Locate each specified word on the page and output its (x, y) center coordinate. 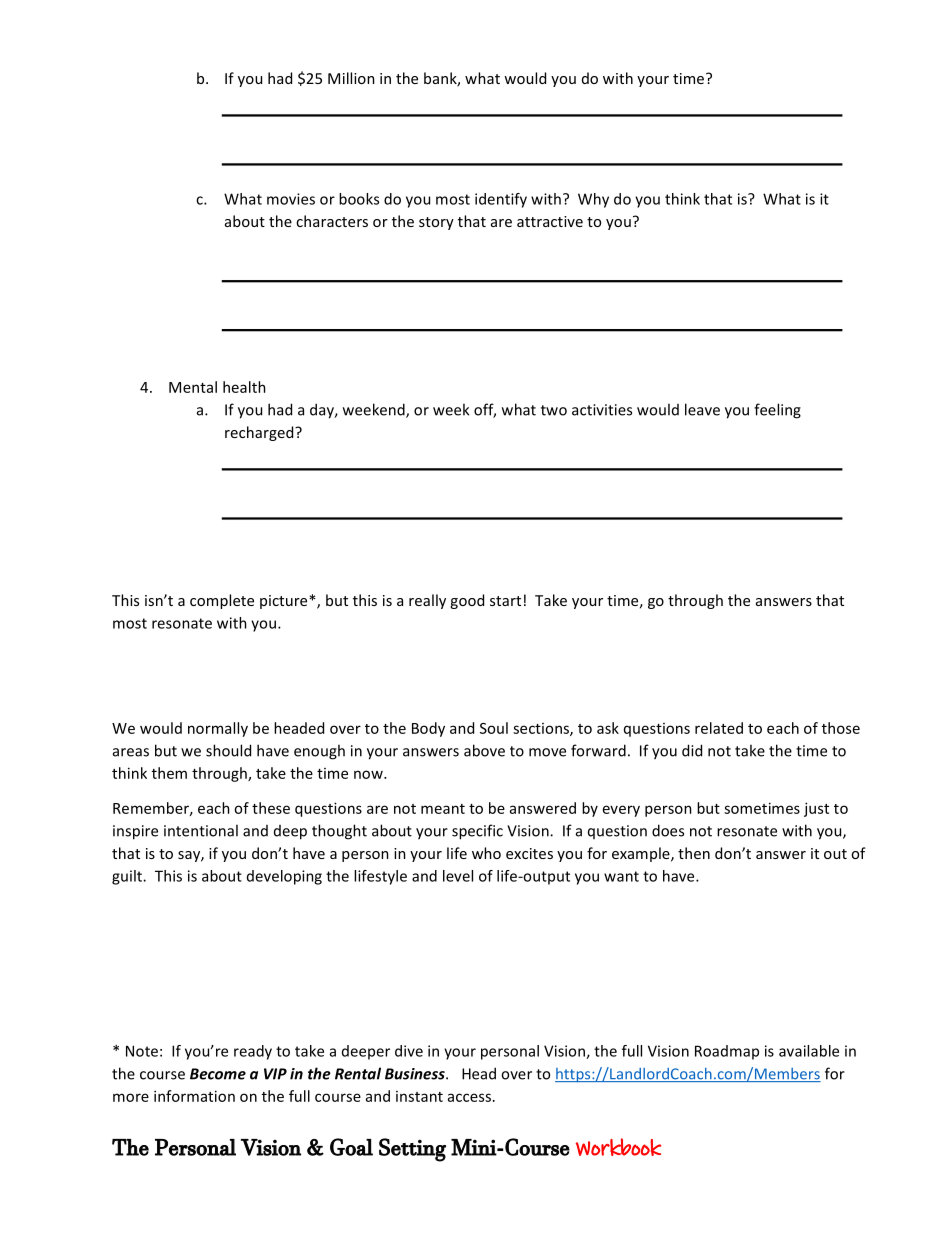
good (467, 601)
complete (222, 601)
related (719, 728)
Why (593, 200)
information (194, 1096)
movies (291, 199)
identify (501, 200)
